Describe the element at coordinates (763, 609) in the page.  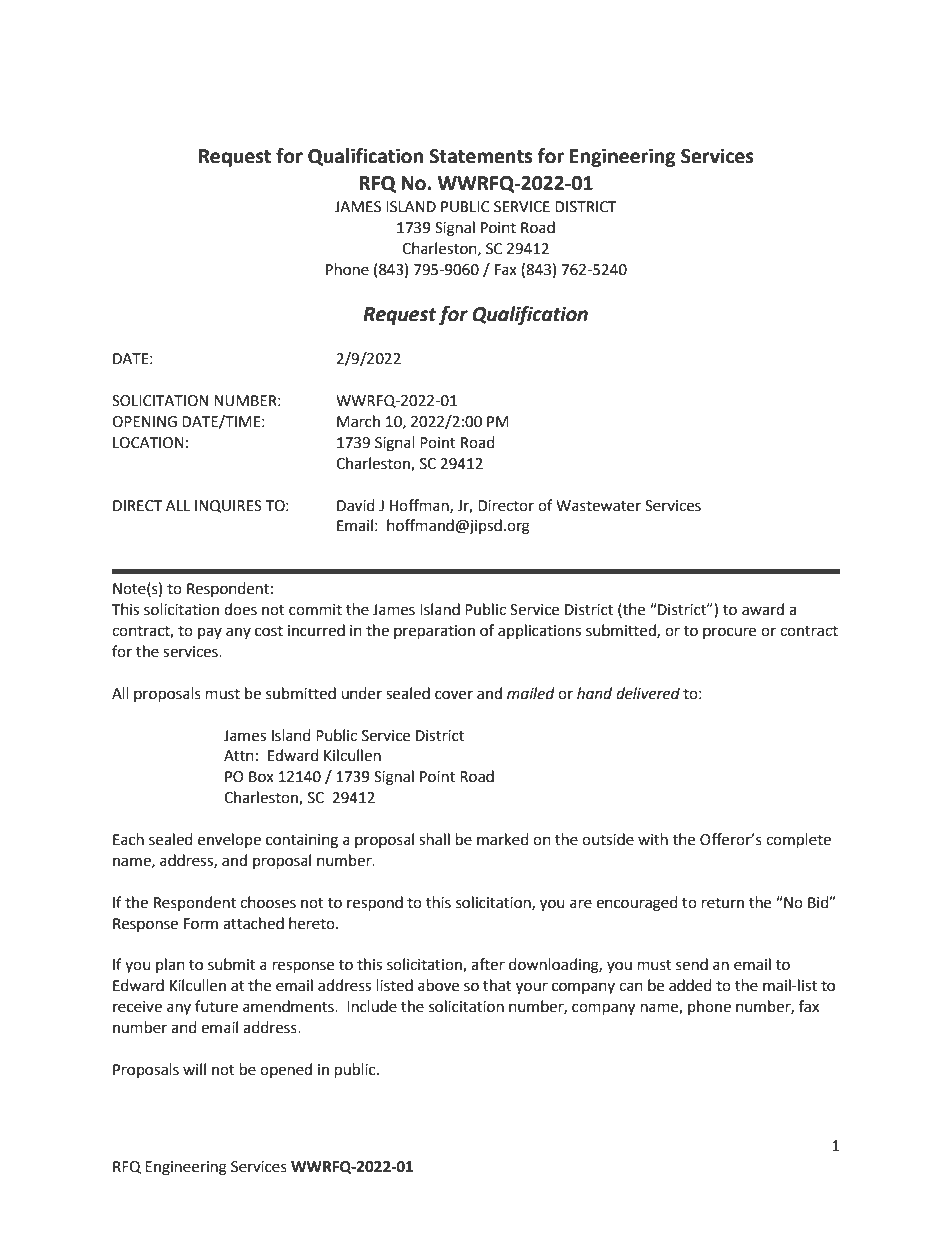
I see `award` at that location.
